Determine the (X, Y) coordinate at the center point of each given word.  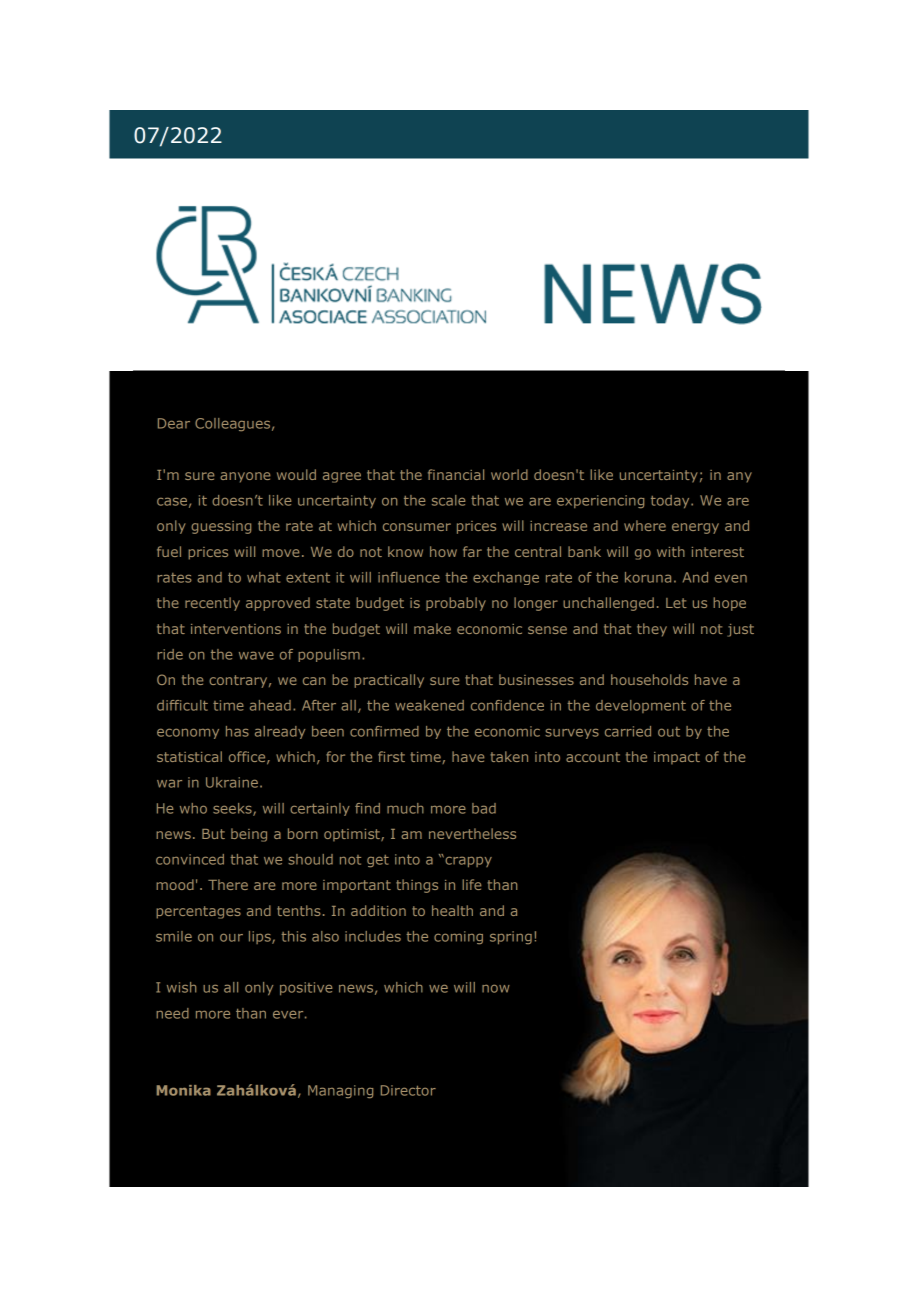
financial (456, 474)
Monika (183, 1090)
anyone (245, 477)
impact (677, 758)
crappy (467, 861)
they (652, 630)
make (432, 628)
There (228, 884)
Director (408, 1090)
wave (256, 655)
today (671, 501)
